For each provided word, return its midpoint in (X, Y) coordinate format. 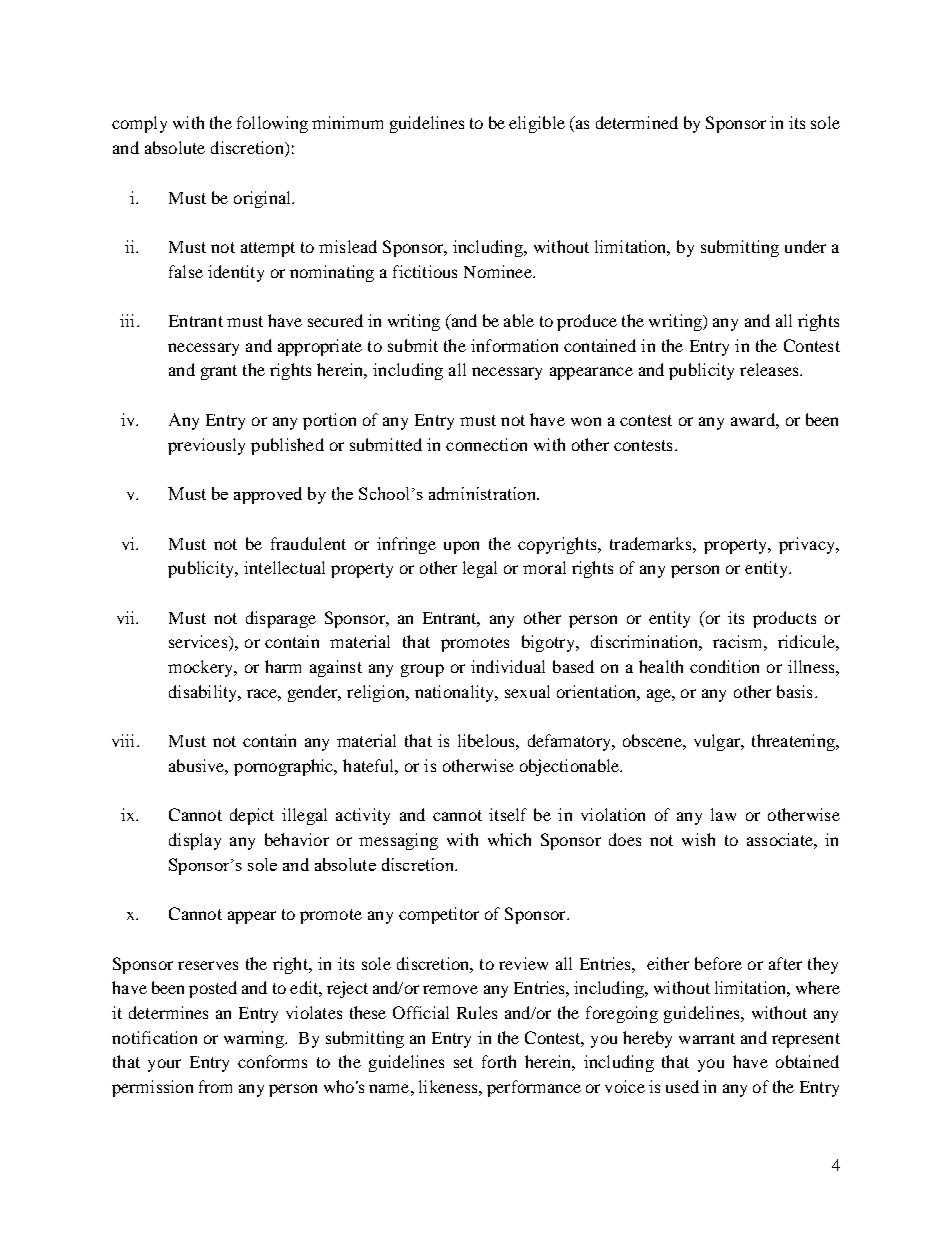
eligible (537, 124)
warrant (707, 1038)
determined (637, 122)
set (463, 1062)
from (215, 1086)
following (272, 124)
